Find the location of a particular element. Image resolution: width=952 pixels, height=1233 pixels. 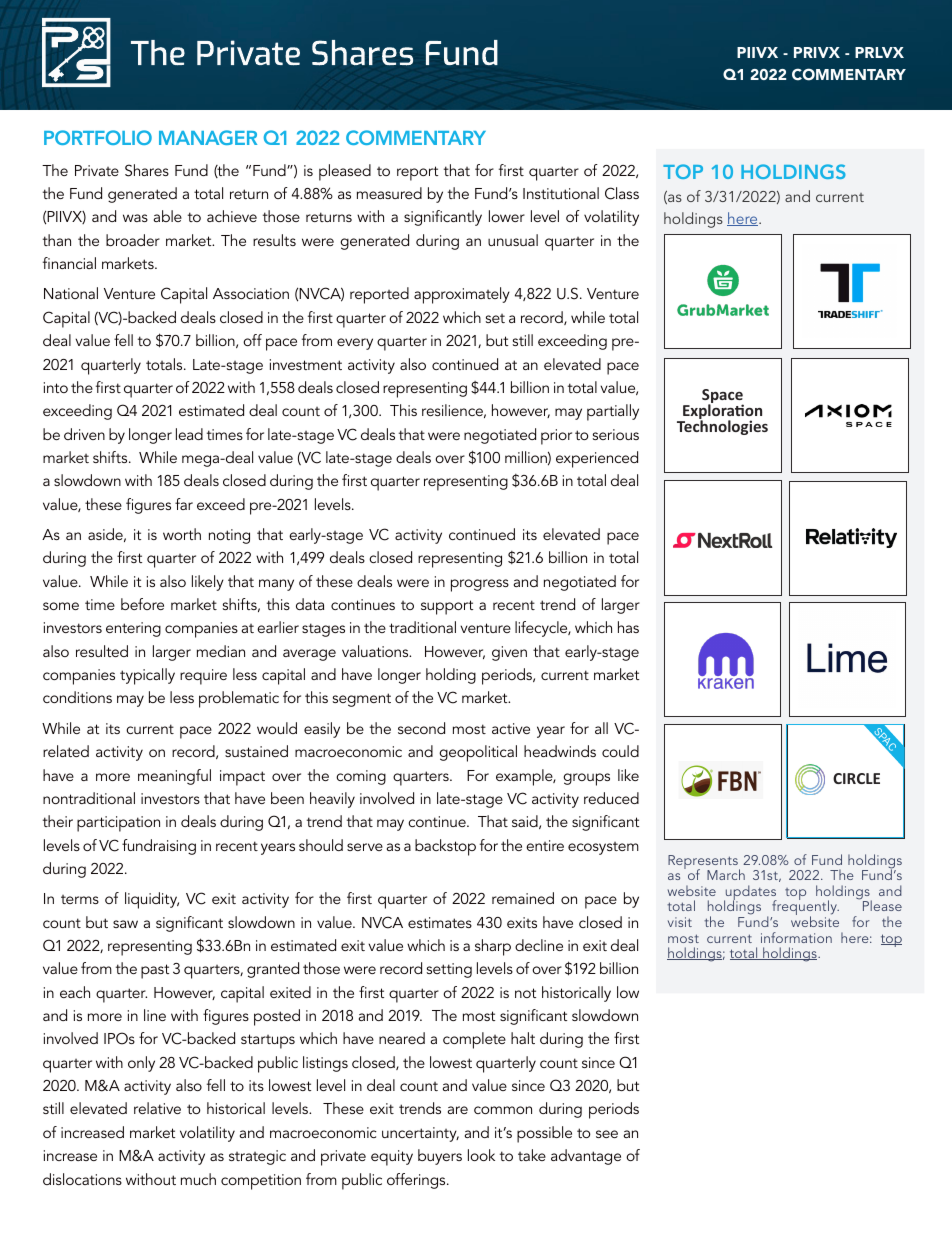

backstop is located at coordinates (445, 847).
